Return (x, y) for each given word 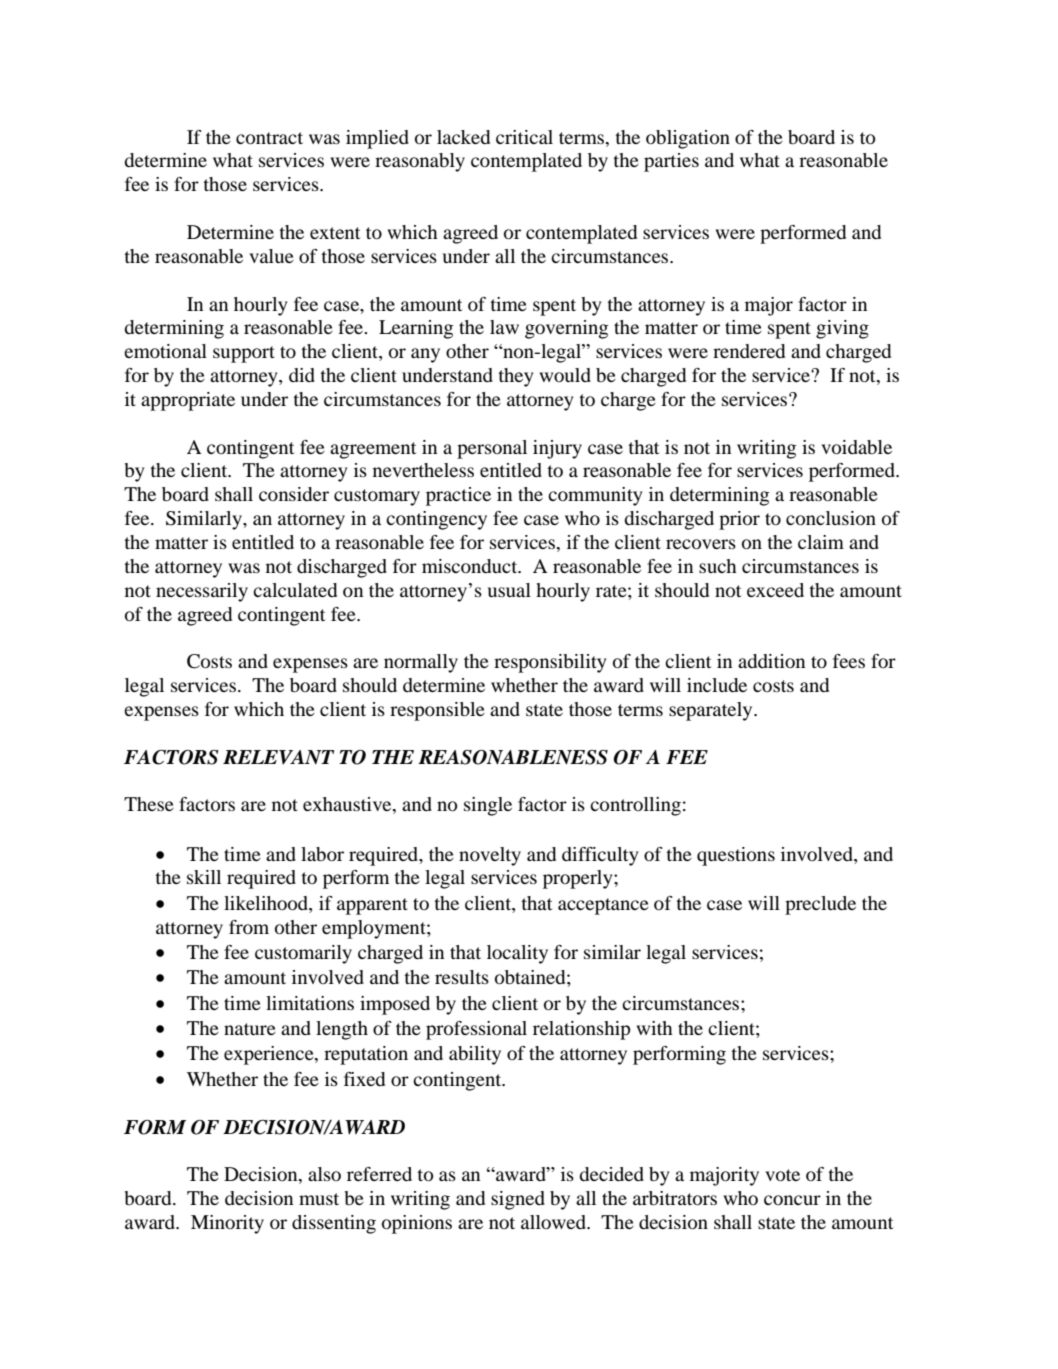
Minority (227, 1224)
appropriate (188, 401)
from (249, 927)
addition (771, 661)
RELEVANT (278, 757)
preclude (820, 905)
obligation (688, 139)
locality (517, 954)
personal (492, 449)
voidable (856, 447)
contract (269, 138)
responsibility (550, 663)
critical (524, 137)
